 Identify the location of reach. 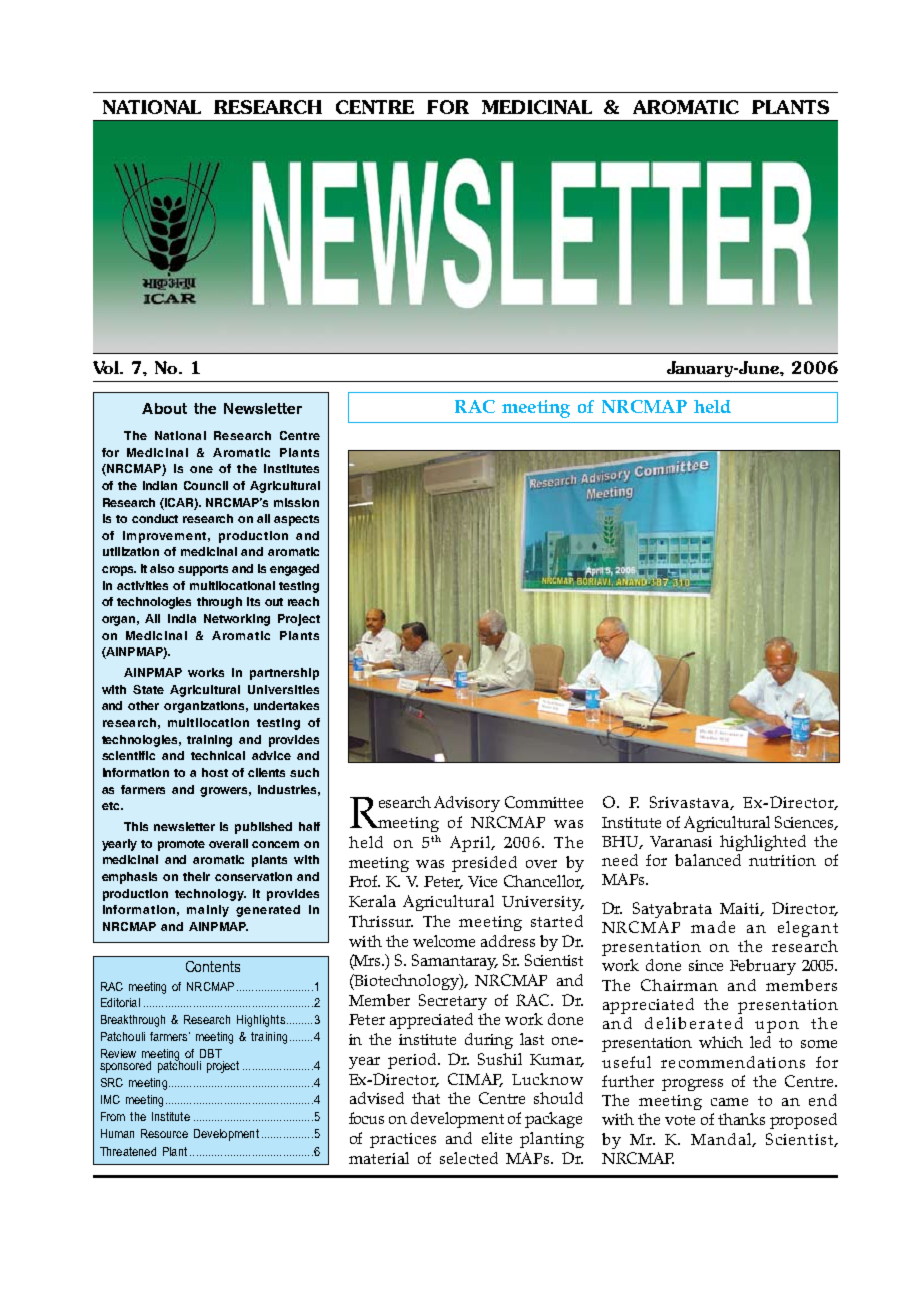
(303, 601).
